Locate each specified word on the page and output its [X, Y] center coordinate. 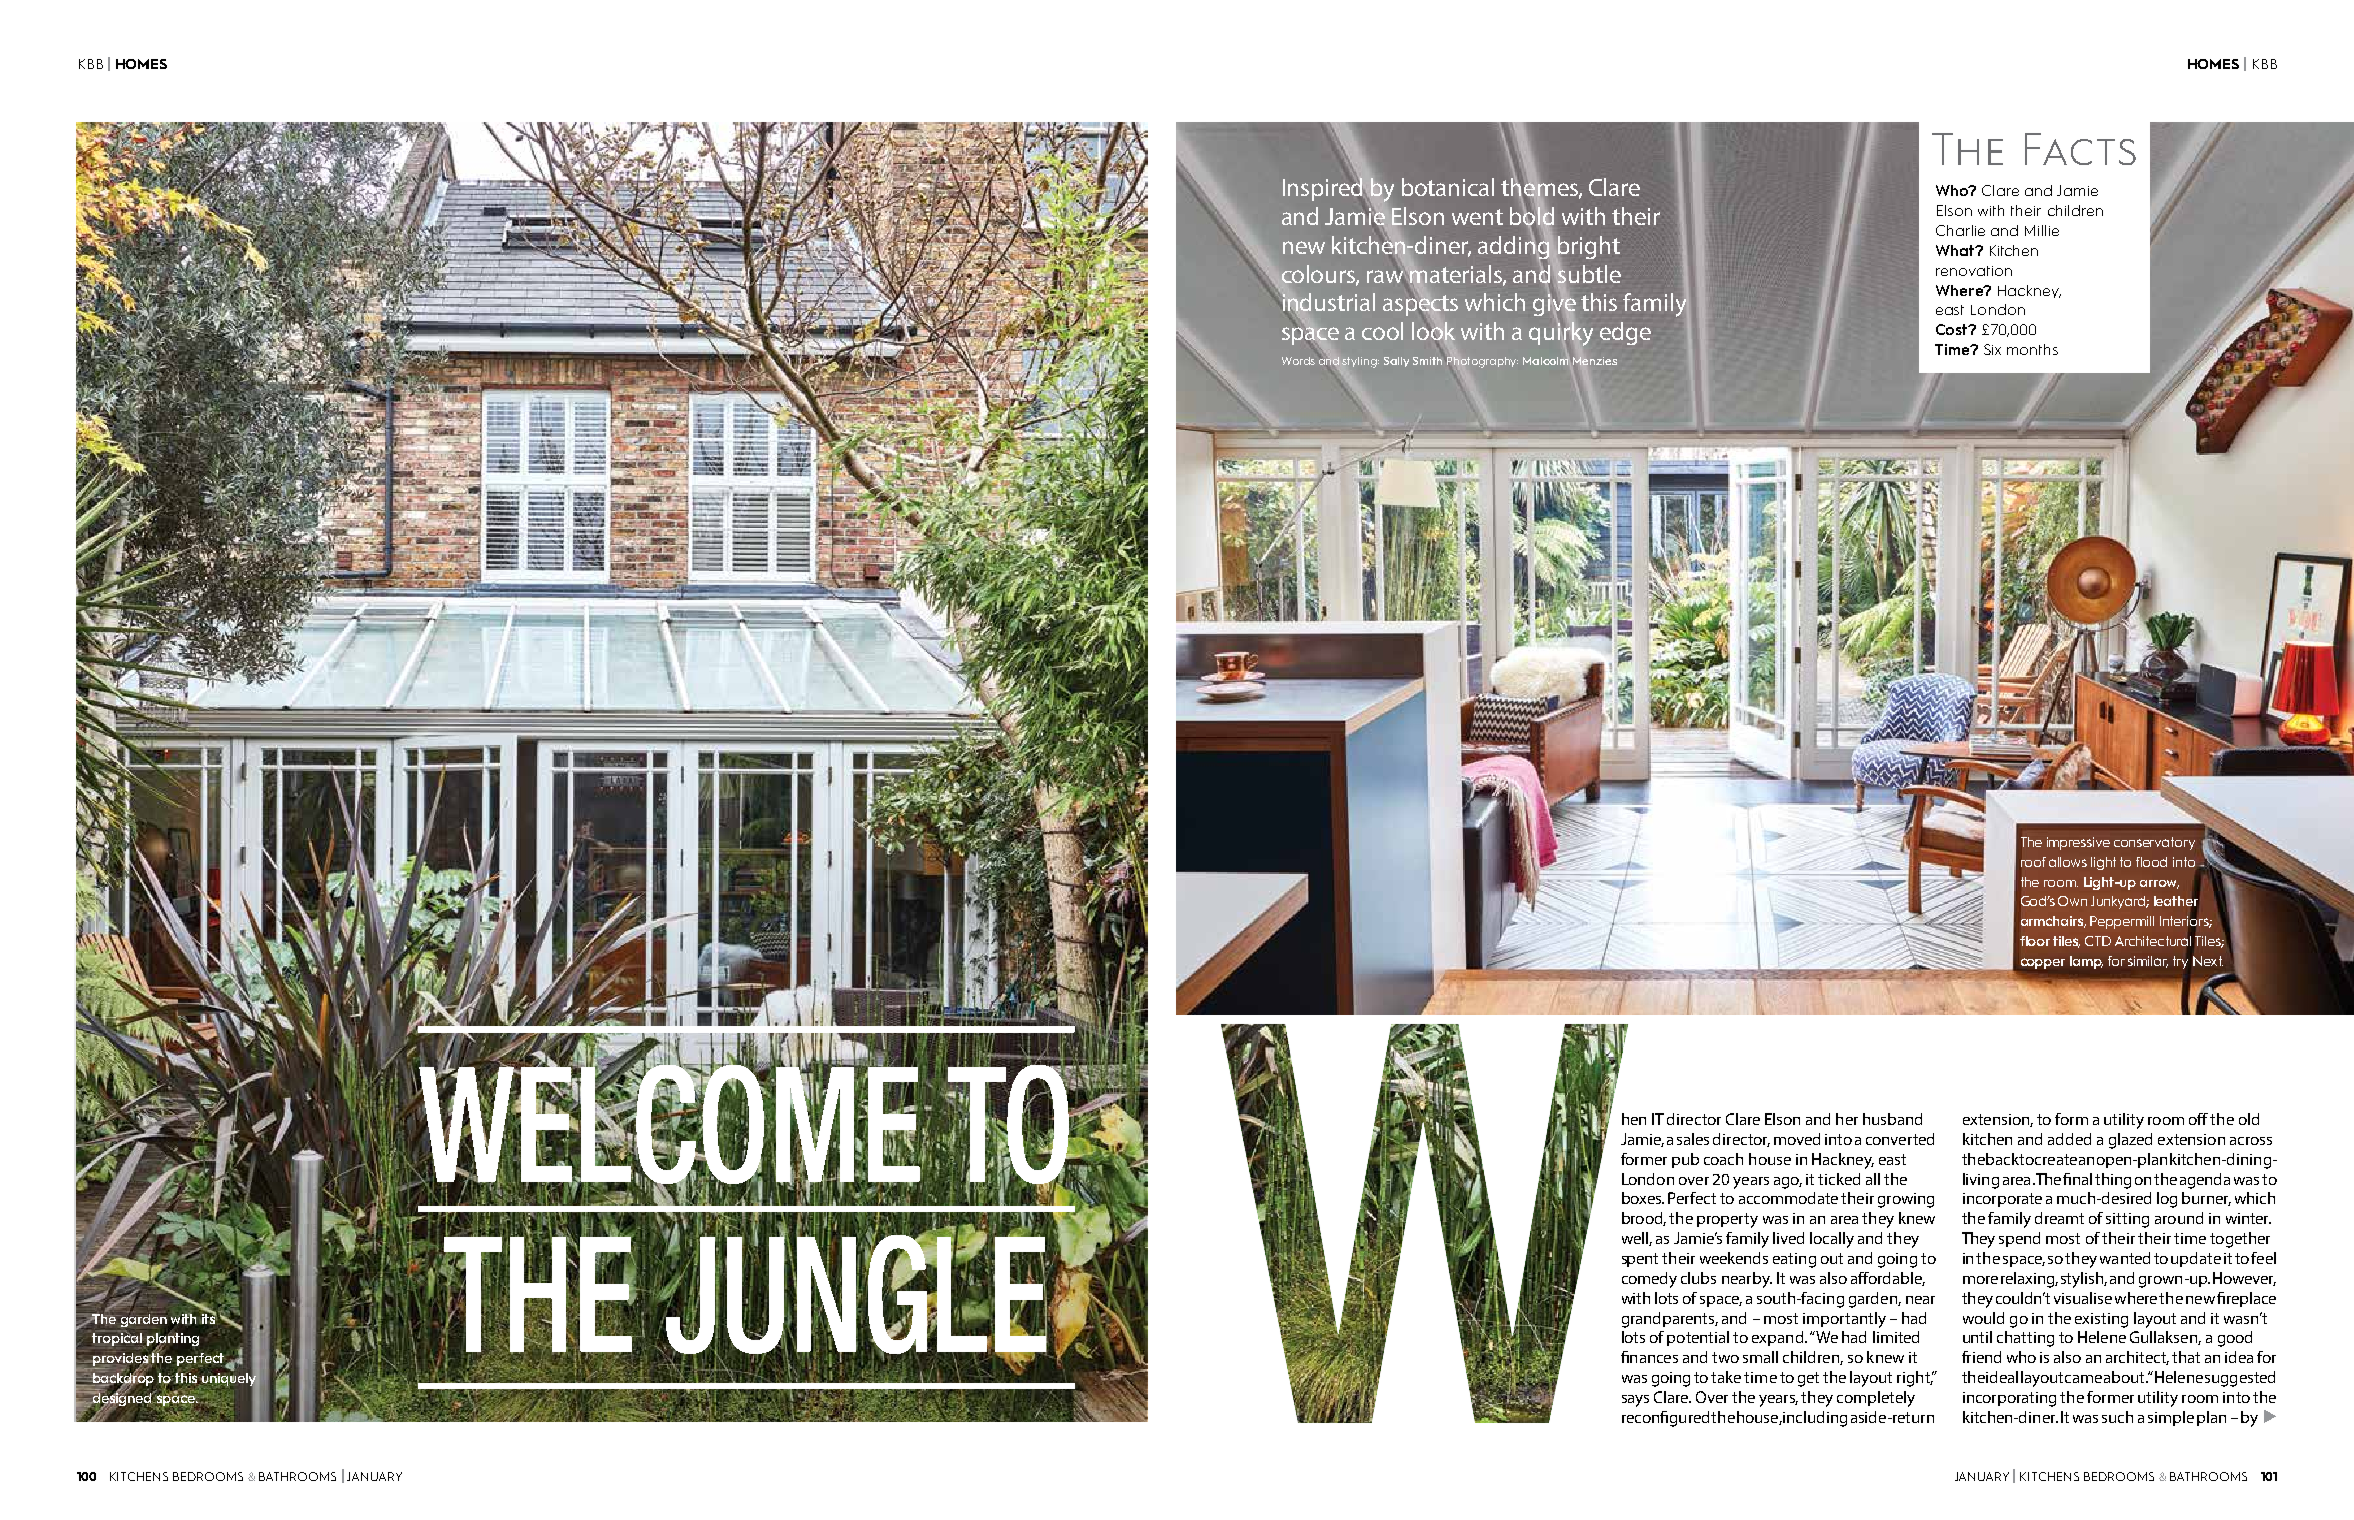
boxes [1643, 1198]
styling [1360, 362]
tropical [118, 1339]
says [1635, 1401]
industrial [1329, 302]
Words [1298, 361]
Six [1992, 349]
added [2069, 1139]
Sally [1396, 362]
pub [1685, 1160]
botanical [1448, 187]
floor [2035, 941]
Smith [1427, 361]
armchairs [2053, 922]
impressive [2078, 843]
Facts [2080, 149]
